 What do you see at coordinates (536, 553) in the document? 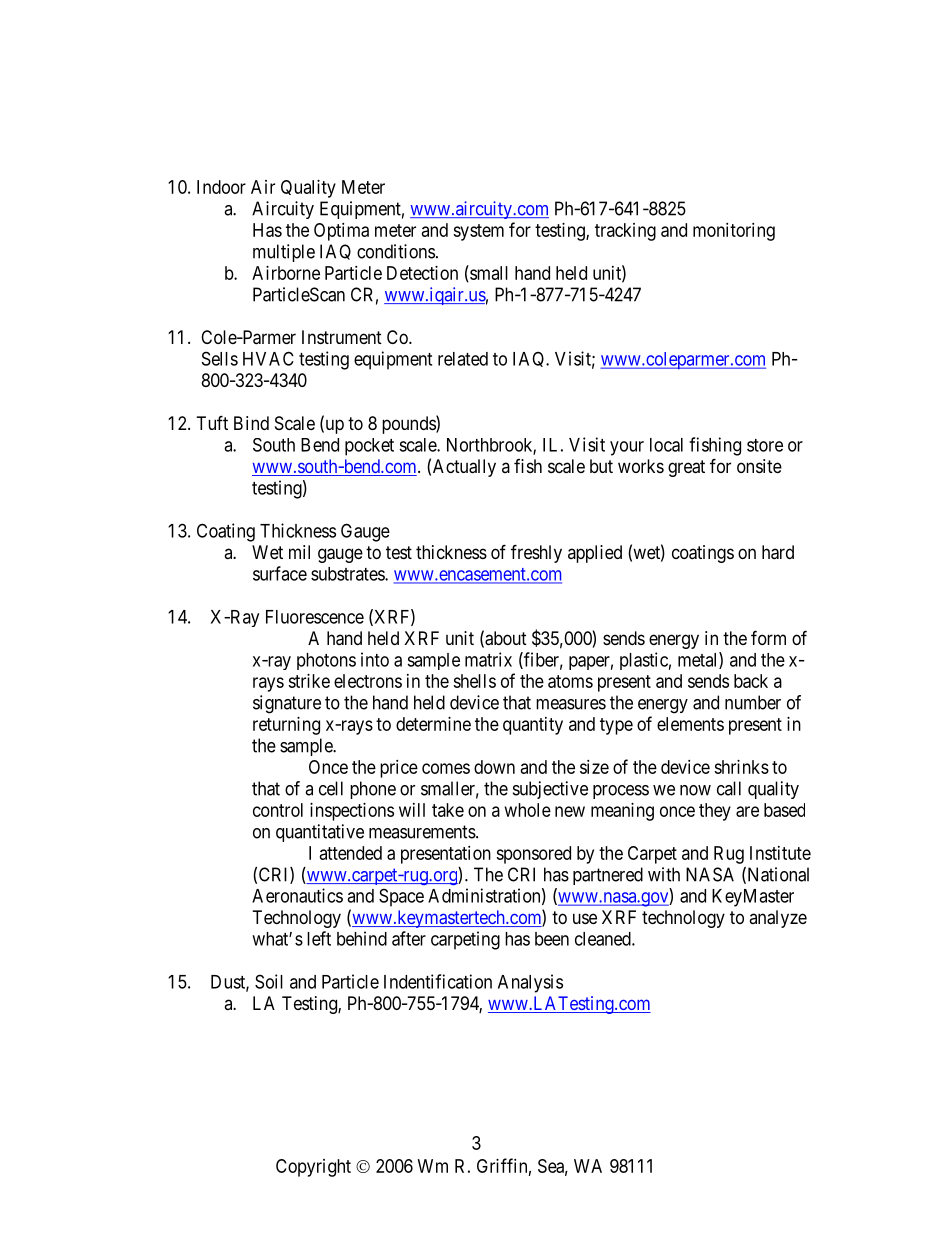
I see `freshly` at bounding box center [536, 553].
